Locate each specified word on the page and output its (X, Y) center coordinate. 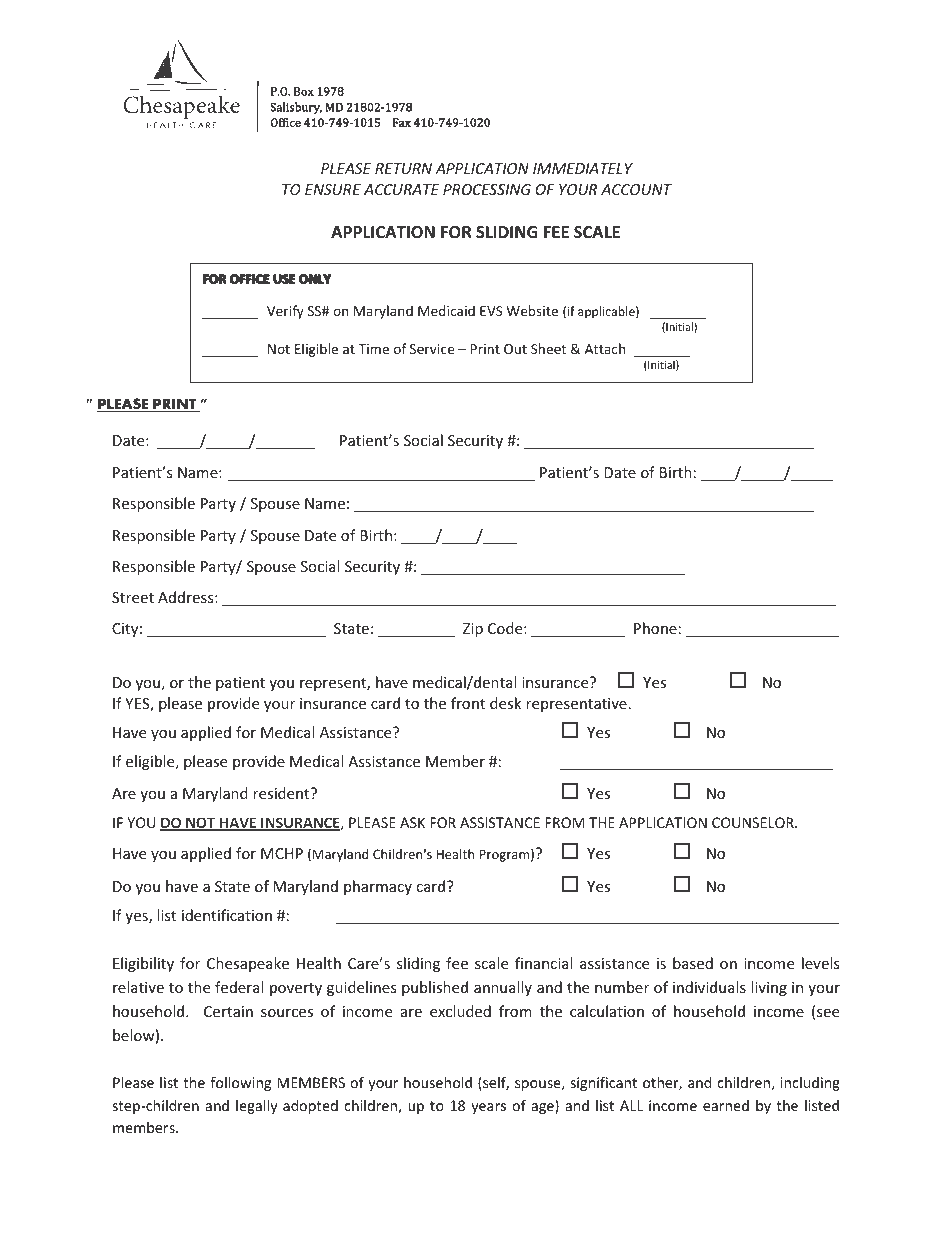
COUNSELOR (754, 822)
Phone (655, 628)
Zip (473, 630)
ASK (412, 822)
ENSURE (333, 189)
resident (282, 793)
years (488, 1108)
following (240, 1083)
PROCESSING (487, 189)
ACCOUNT (636, 189)
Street (133, 597)
